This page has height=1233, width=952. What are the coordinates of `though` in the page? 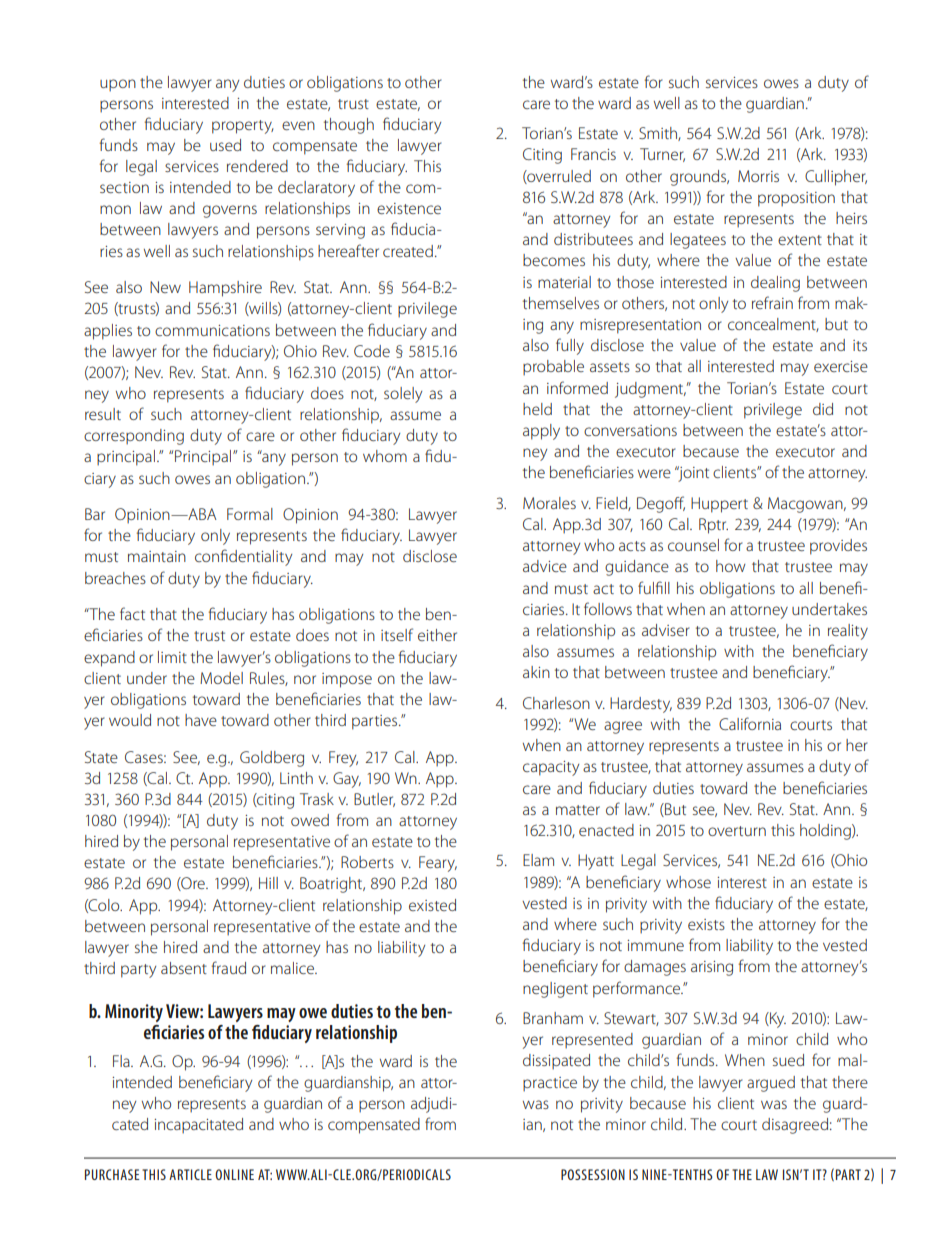 It's located at (349, 126).
